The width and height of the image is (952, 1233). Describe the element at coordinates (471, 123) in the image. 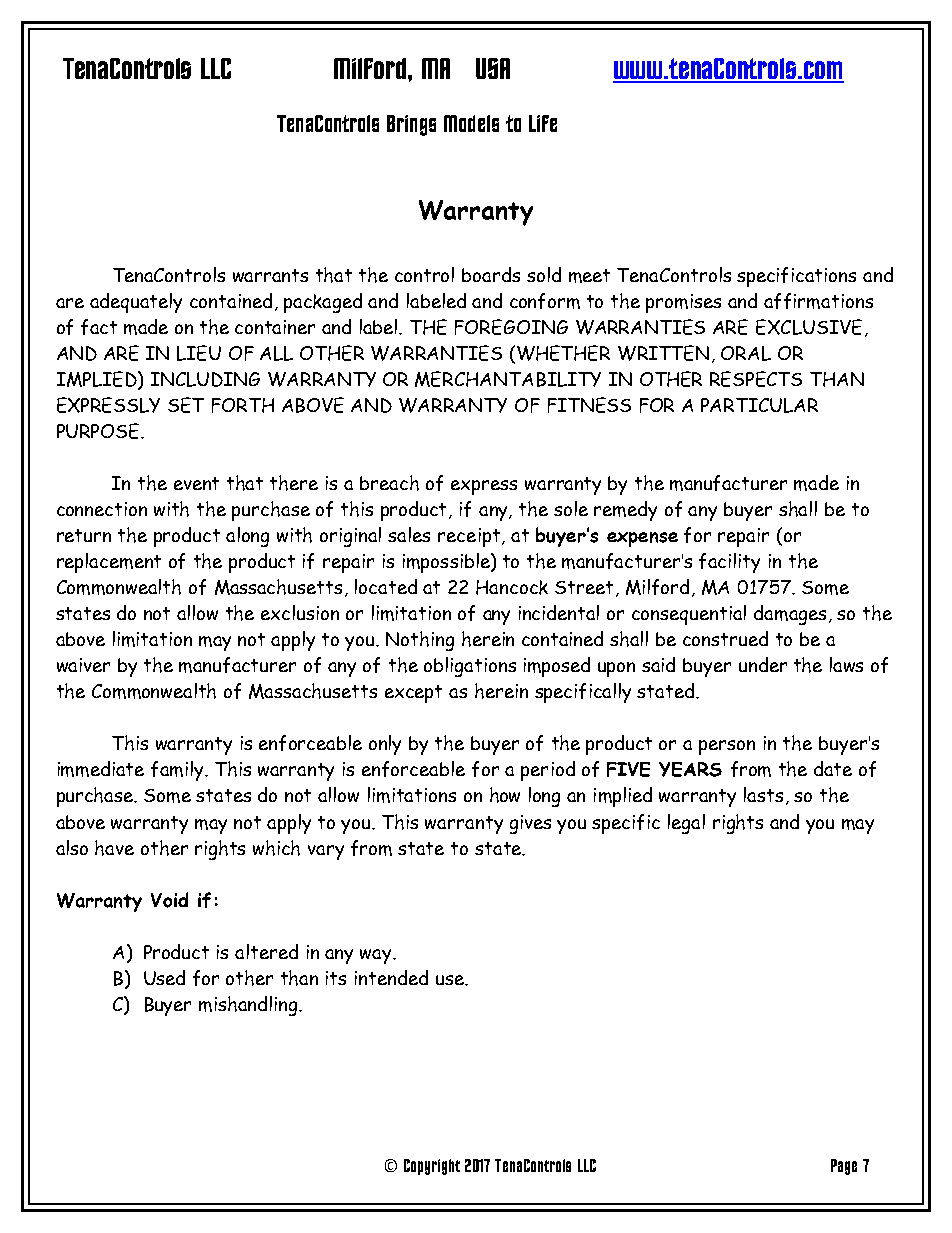

I see `Models` at that location.
